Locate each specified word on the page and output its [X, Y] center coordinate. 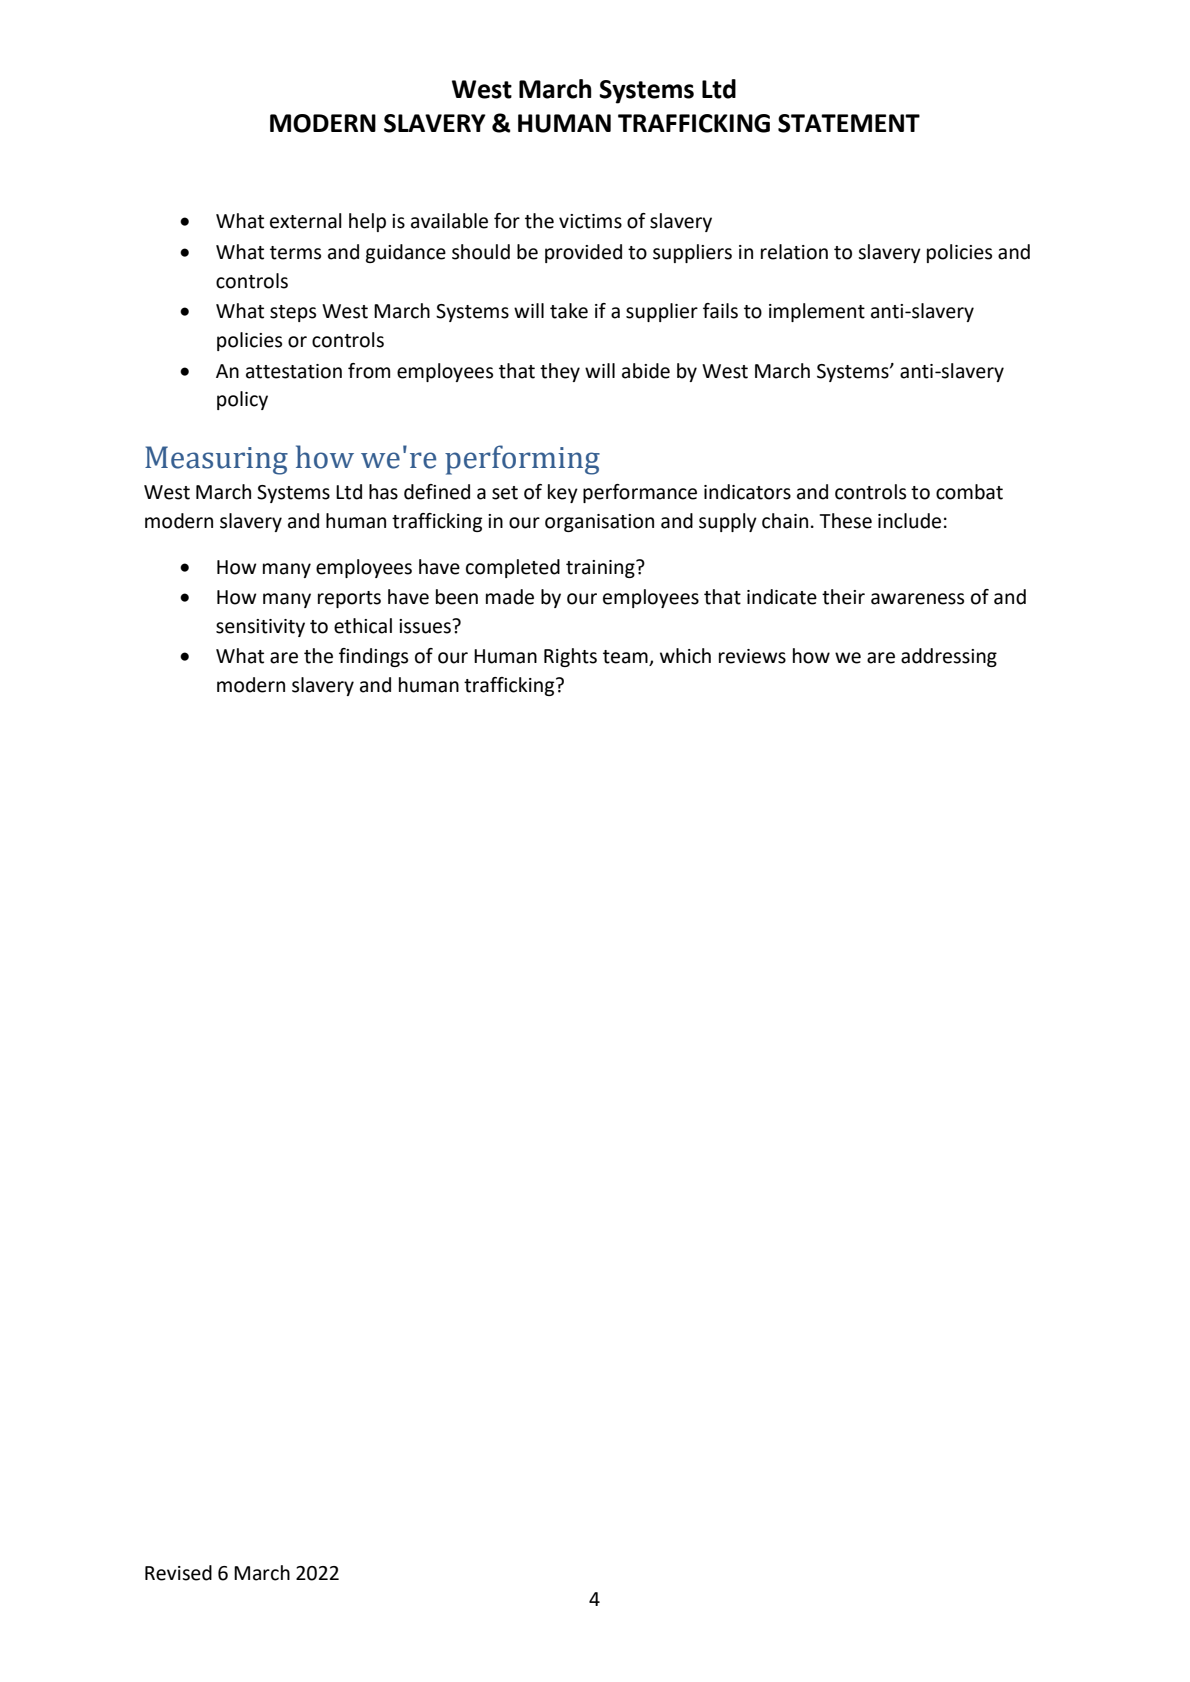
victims [590, 221]
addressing [949, 657]
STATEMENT [849, 123]
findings [373, 657]
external [306, 221]
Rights [570, 657]
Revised [178, 1573]
